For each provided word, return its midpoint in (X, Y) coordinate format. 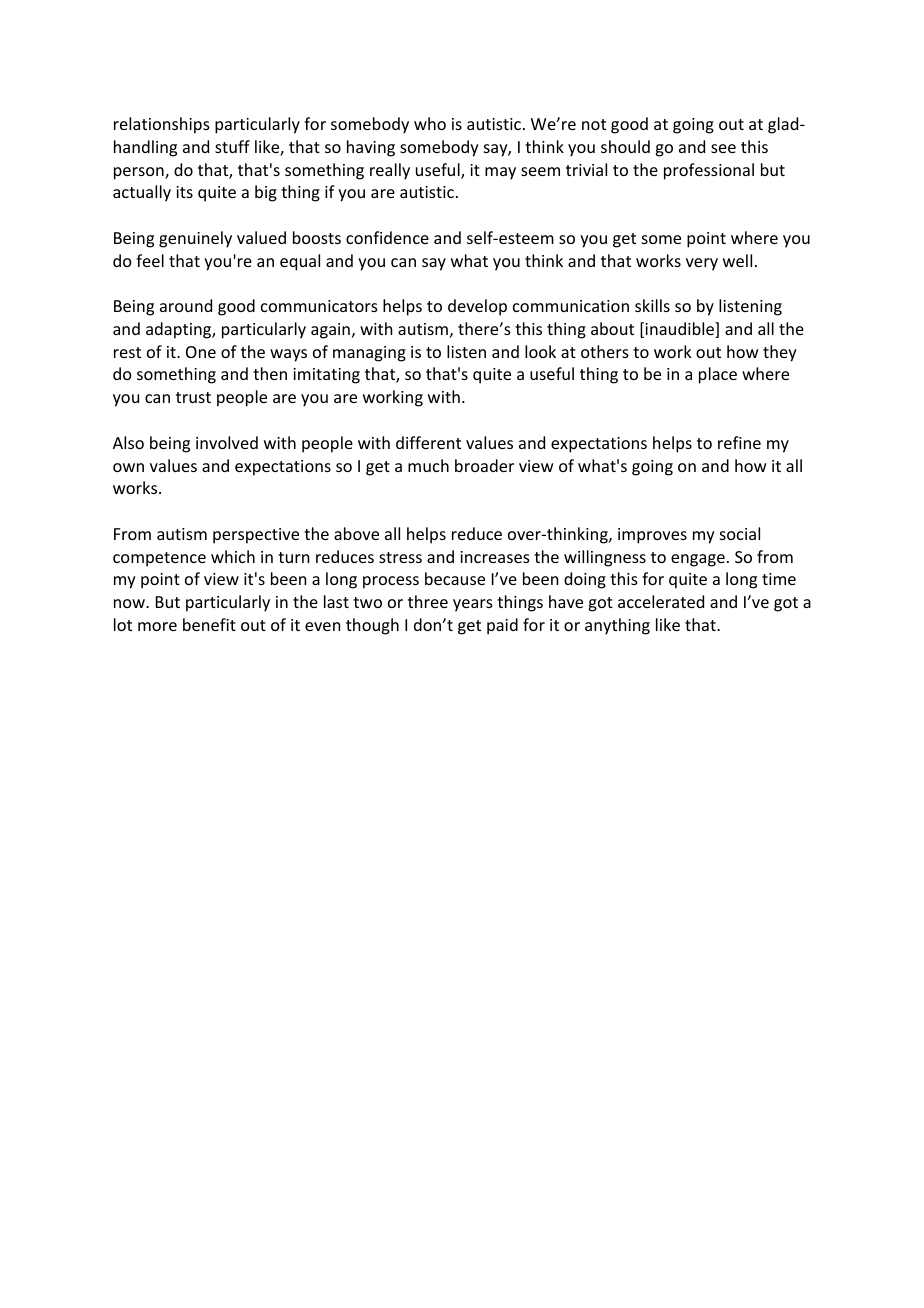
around (186, 305)
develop (477, 307)
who (430, 123)
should (625, 146)
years (473, 605)
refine (739, 442)
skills (652, 305)
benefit (209, 624)
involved (227, 442)
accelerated (661, 601)
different (428, 442)
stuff (232, 146)
